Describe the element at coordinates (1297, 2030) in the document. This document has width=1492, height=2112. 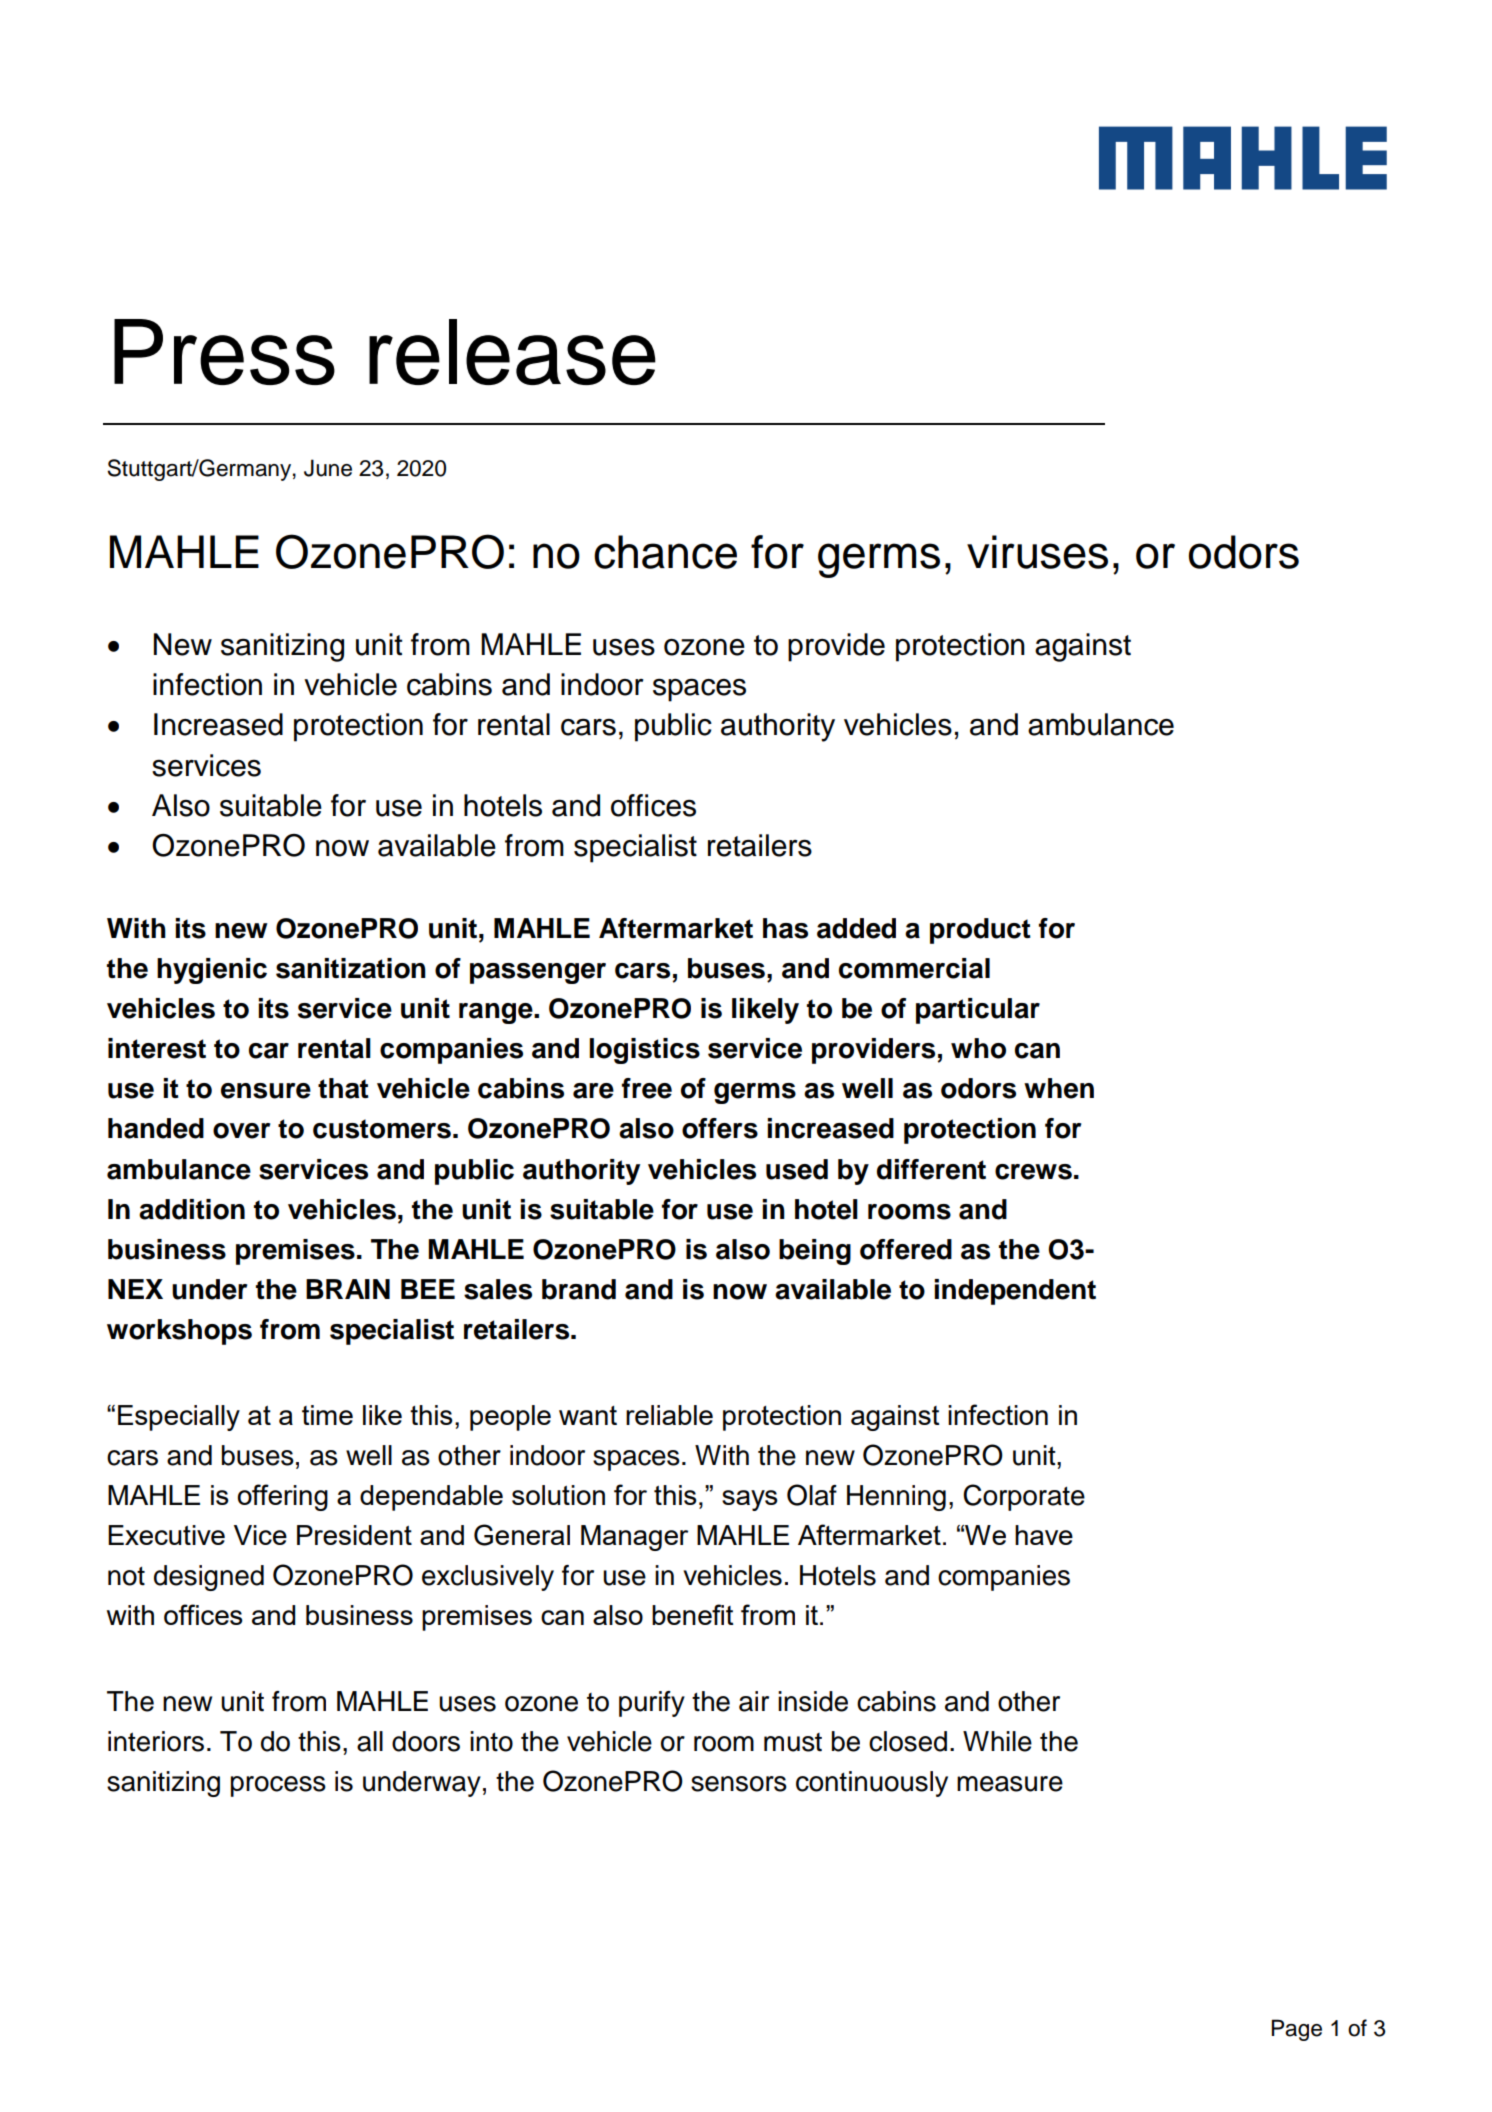
I see `Page` at that location.
